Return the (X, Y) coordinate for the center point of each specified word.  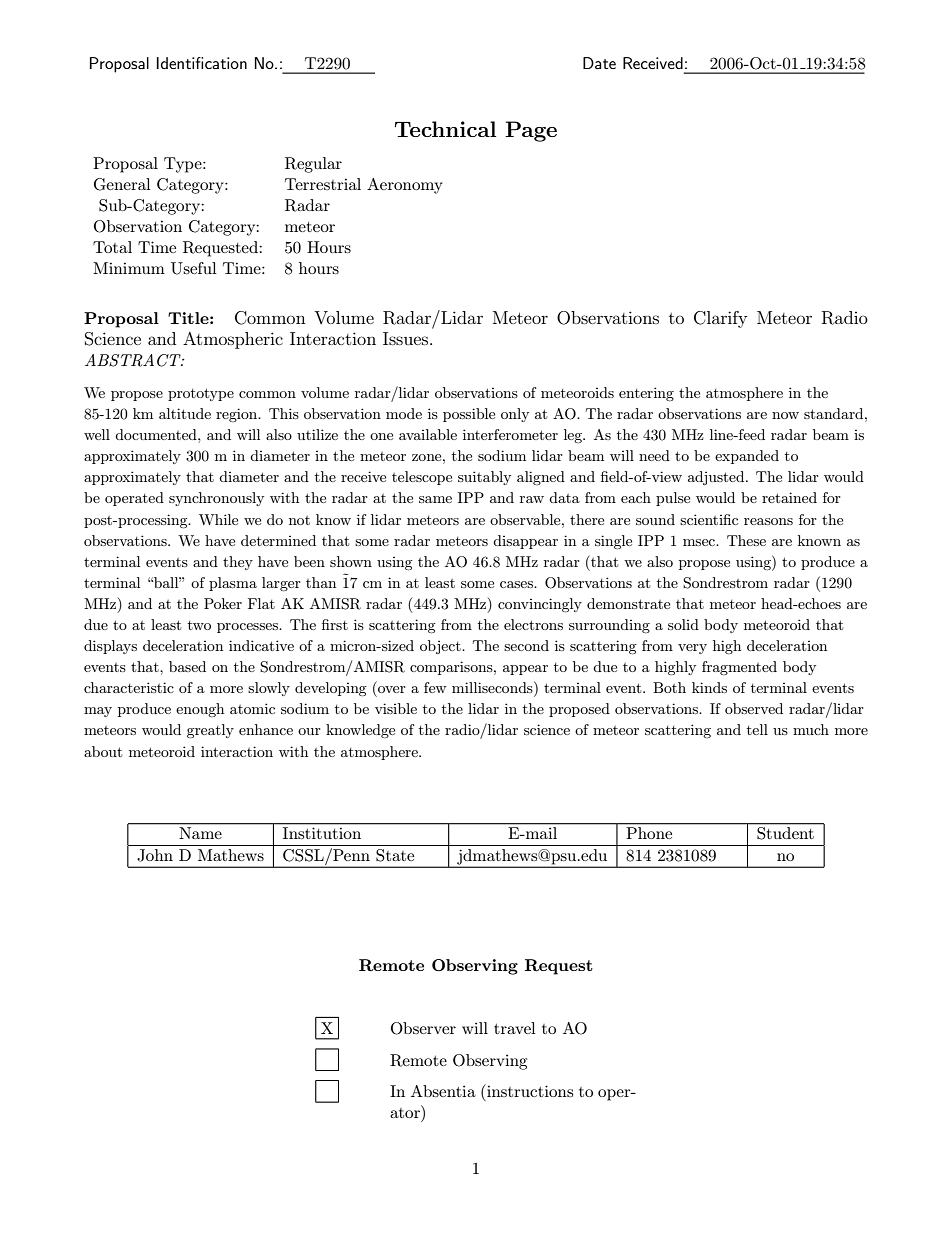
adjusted (717, 478)
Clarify (720, 319)
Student (785, 832)
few (435, 687)
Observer (423, 1028)
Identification (201, 63)
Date (599, 63)
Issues (407, 338)
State (395, 855)
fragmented (739, 668)
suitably (484, 478)
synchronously (216, 499)
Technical (445, 129)
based (187, 666)
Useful (194, 268)
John (155, 855)
